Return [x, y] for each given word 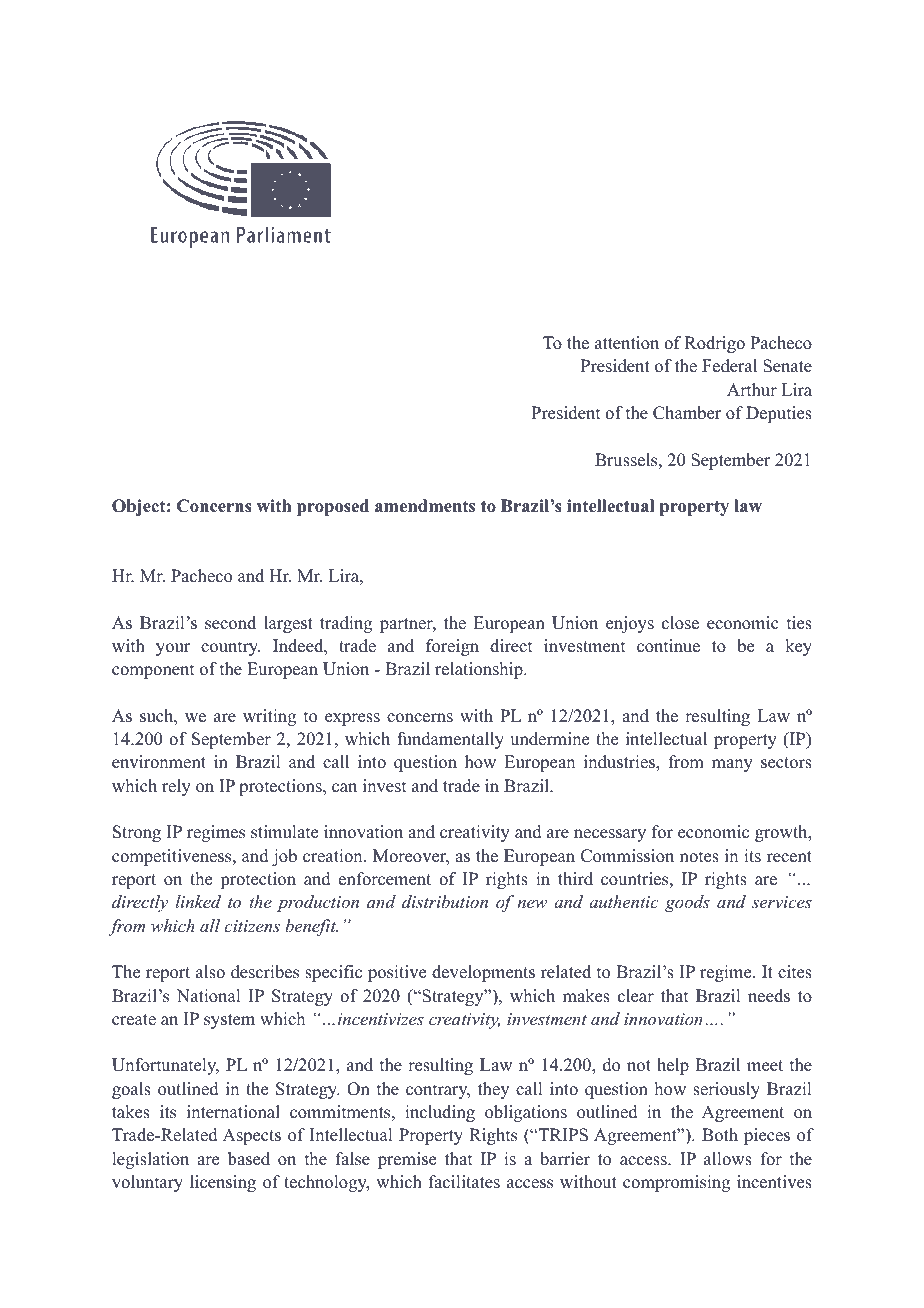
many [732, 765]
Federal [729, 366]
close [680, 623]
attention [627, 343]
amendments [425, 506]
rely [176, 787]
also [210, 972]
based [249, 1159]
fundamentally [450, 740]
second [230, 623]
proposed [333, 507]
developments [483, 973]
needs [769, 996]
